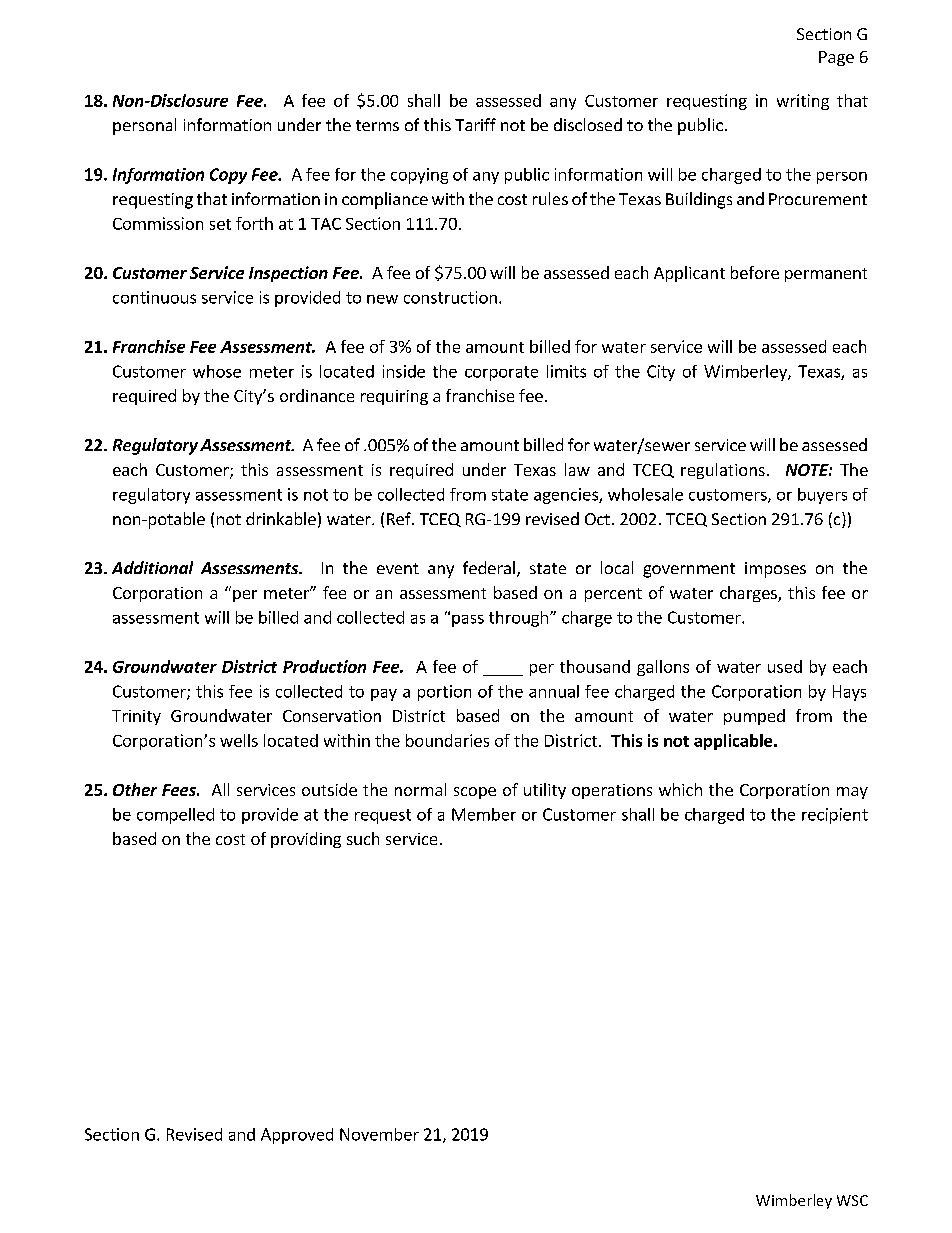 The height and width of the screenshot is (1233, 952). What do you see at coordinates (835, 816) in the screenshot?
I see `recipient` at bounding box center [835, 816].
